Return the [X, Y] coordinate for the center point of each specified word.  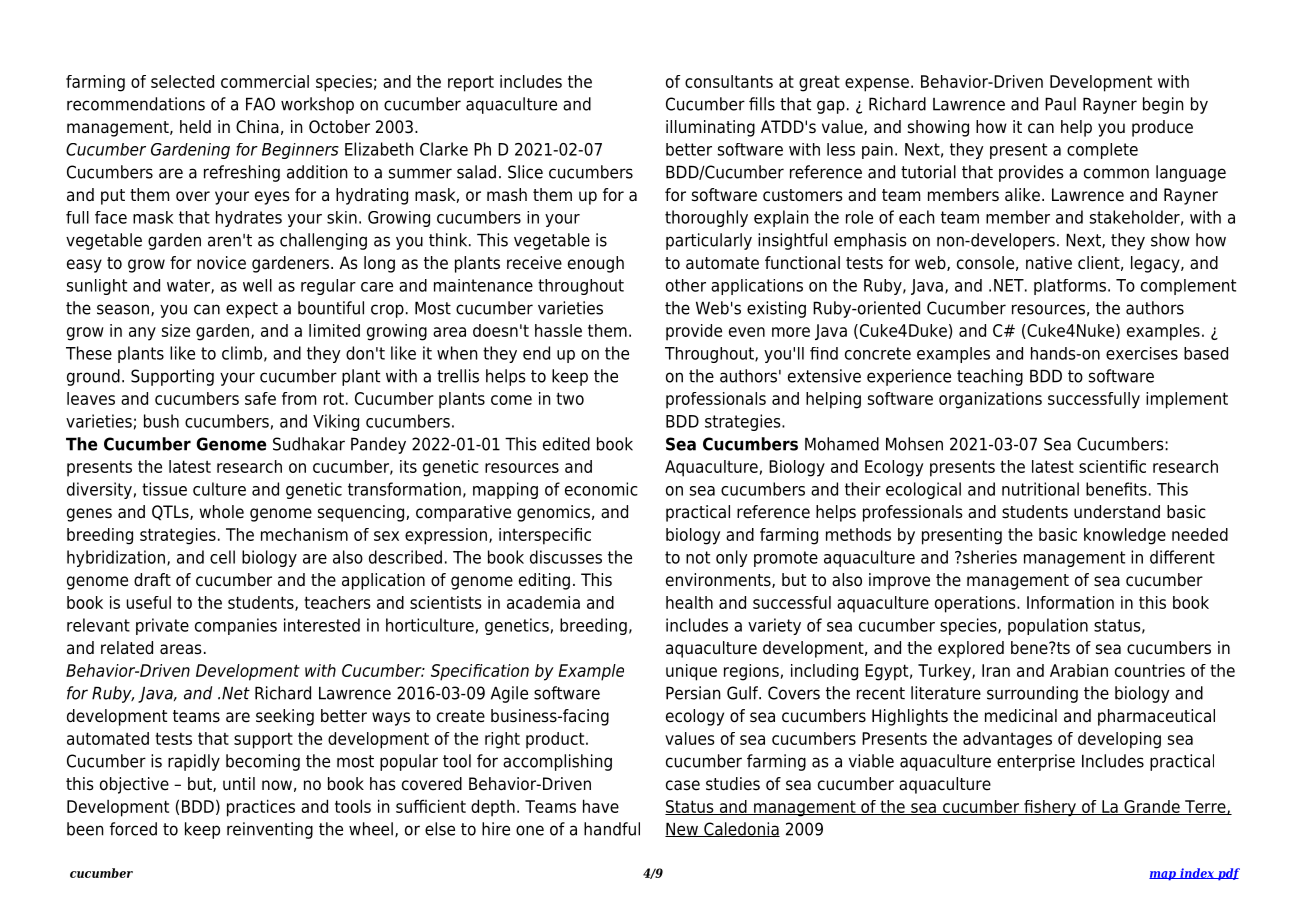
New [682, 829]
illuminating [710, 128]
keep [202, 830]
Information [1070, 602]
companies [236, 626]
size [176, 330]
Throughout [710, 355]
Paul [1060, 104]
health [689, 602]
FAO [260, 104]
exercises [1142, 353]
